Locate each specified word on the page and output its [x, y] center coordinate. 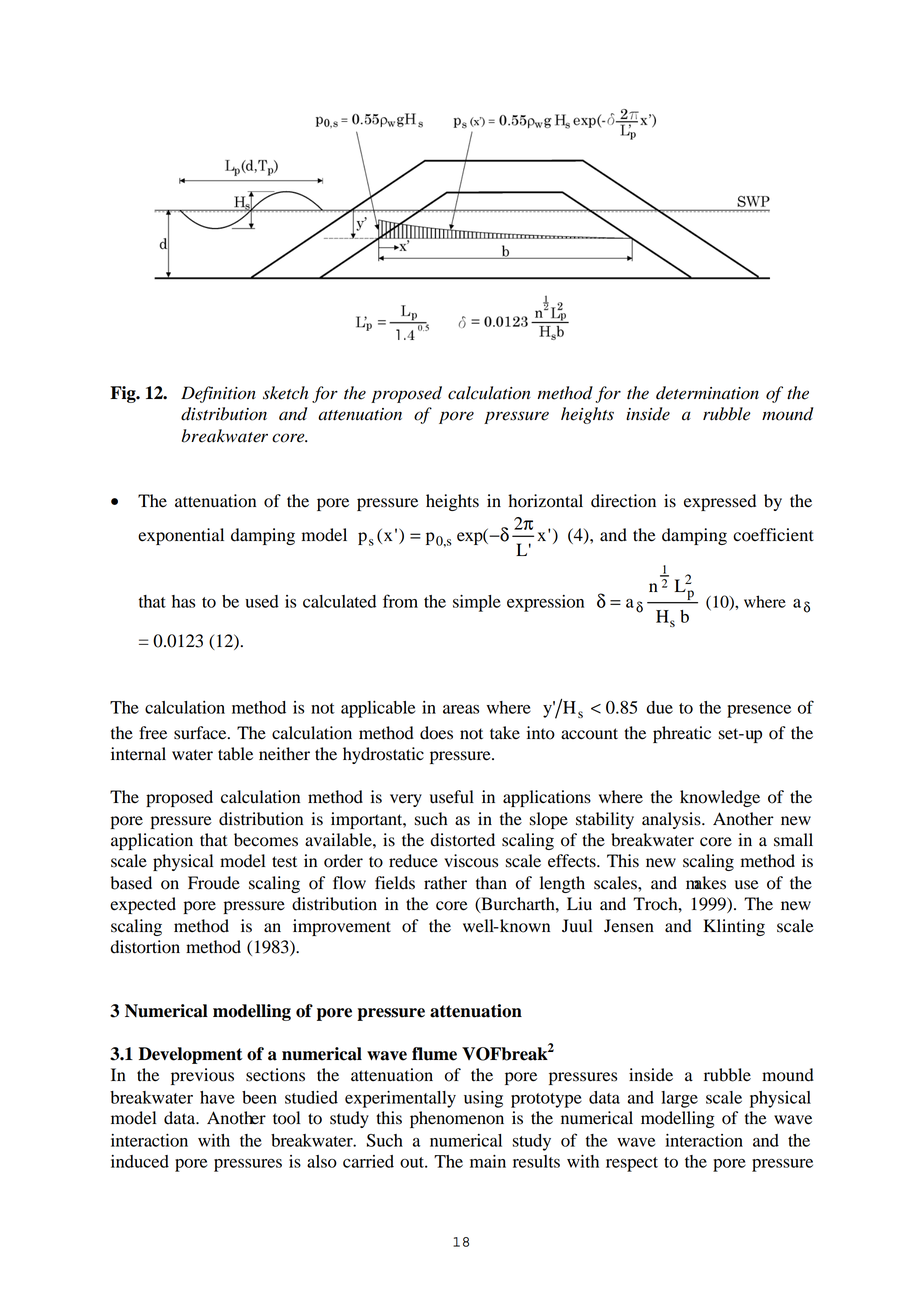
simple [477, 603]
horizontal [545, 501]
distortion [145, 947]
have [217, 1097]
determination [707, 393]
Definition [218, 394]
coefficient [773, 535]
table [235, 754]
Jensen [629, 926]
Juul [577, 926]
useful [452, 797]
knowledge [720, 798]
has [183, 601]
